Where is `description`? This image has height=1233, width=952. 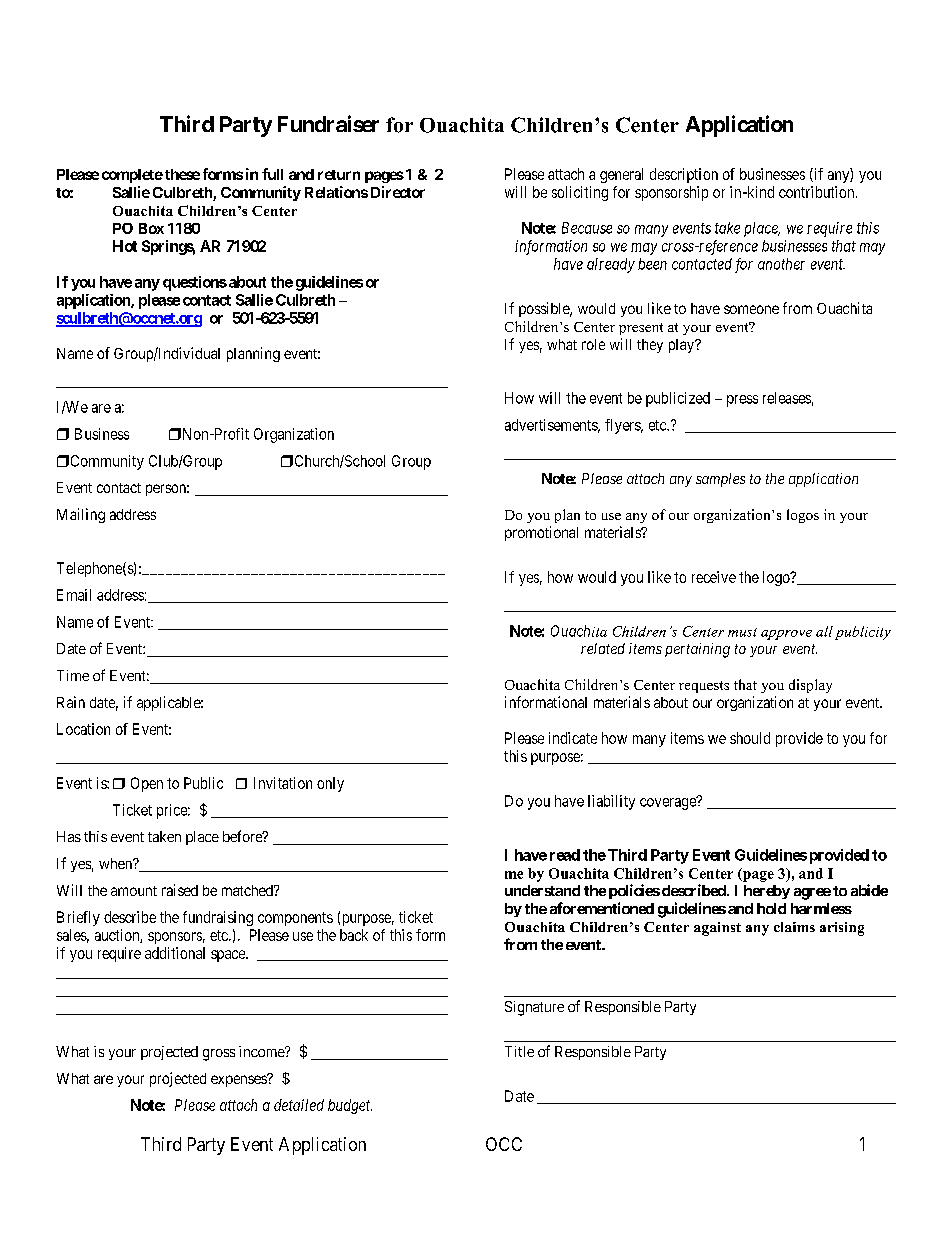 description is located at coordinates (684, 175).
